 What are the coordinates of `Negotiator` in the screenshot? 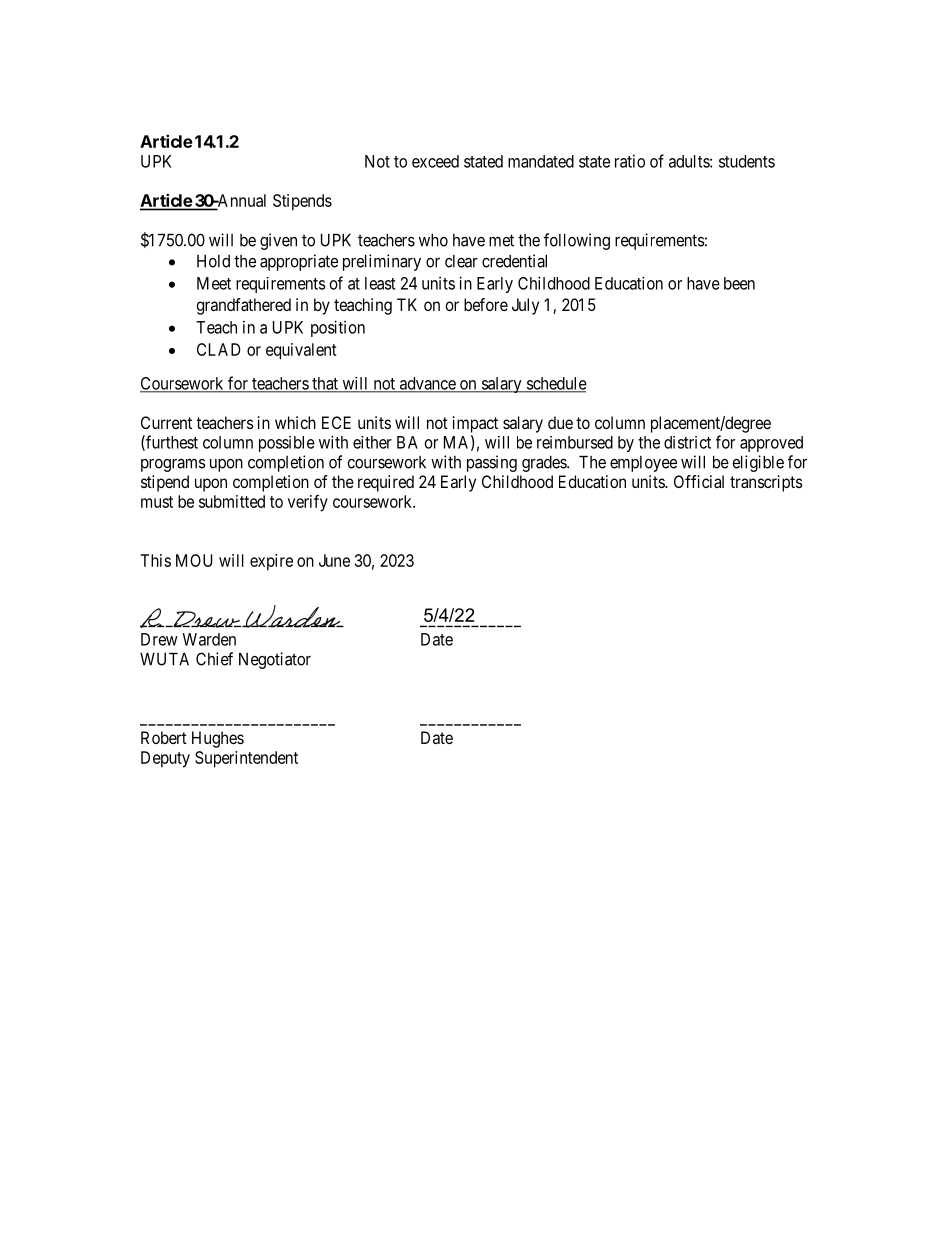 It's located at (275, 660).
